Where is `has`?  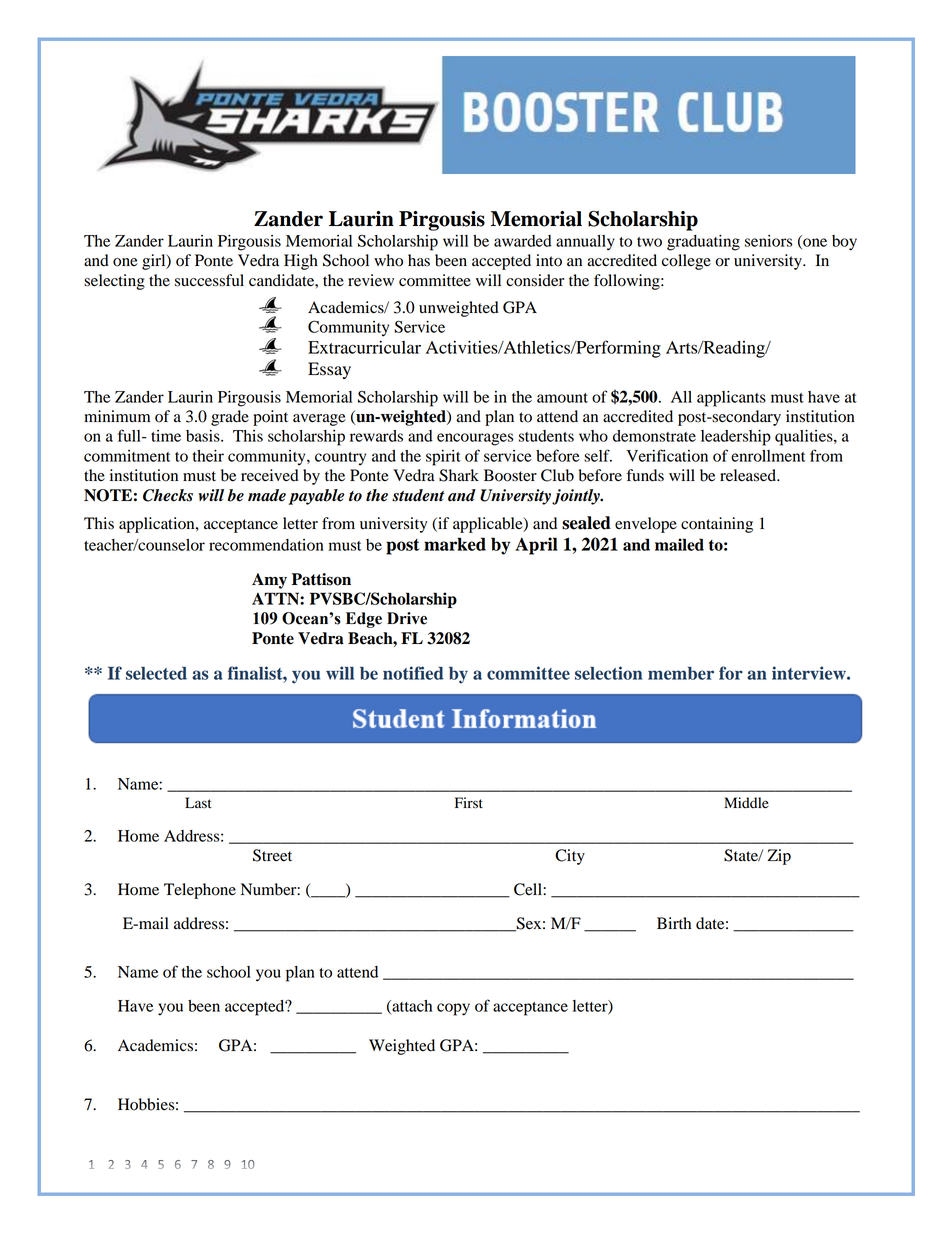
has is located at coordinates (419, 260).
